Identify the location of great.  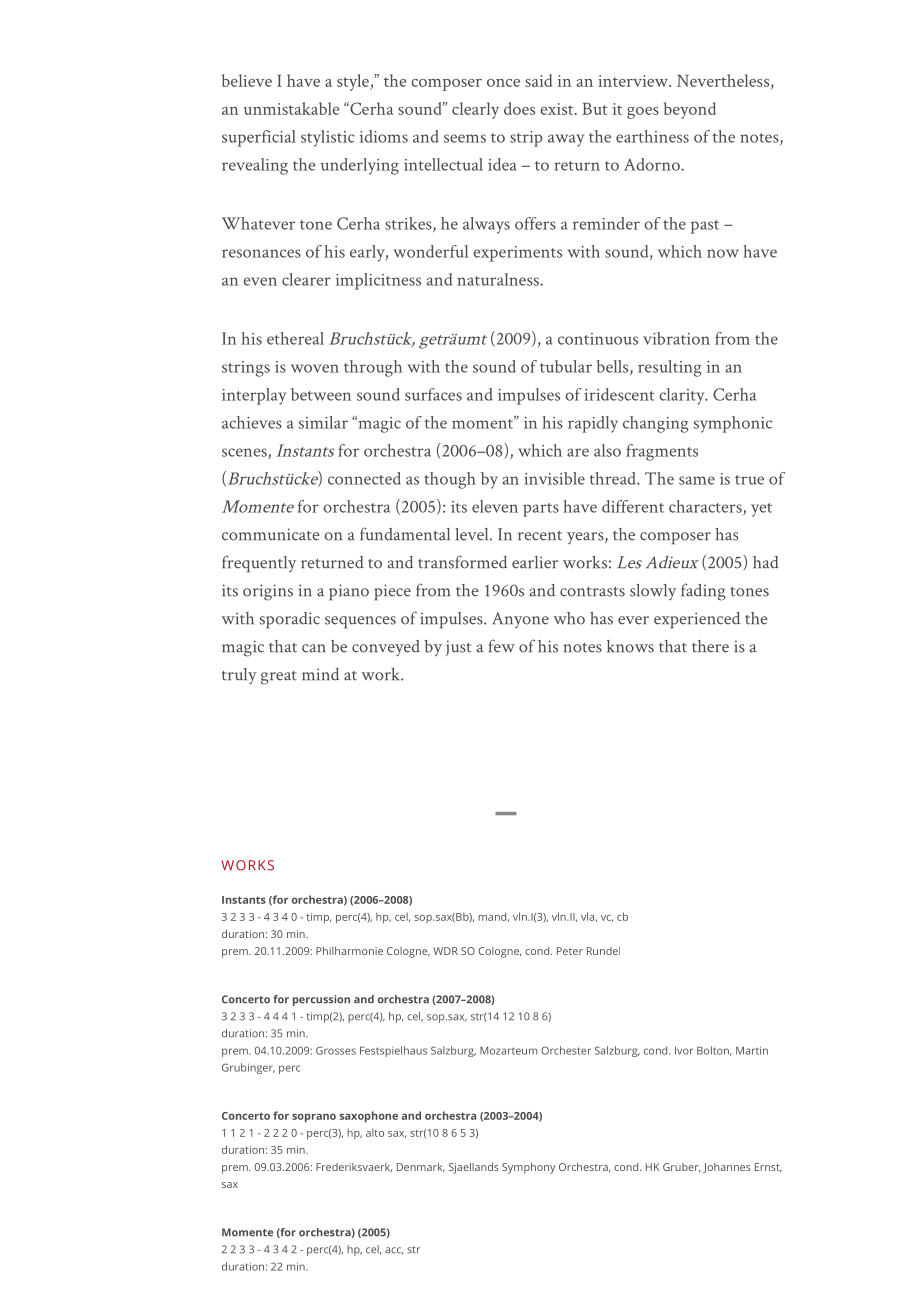
(279, 678).
